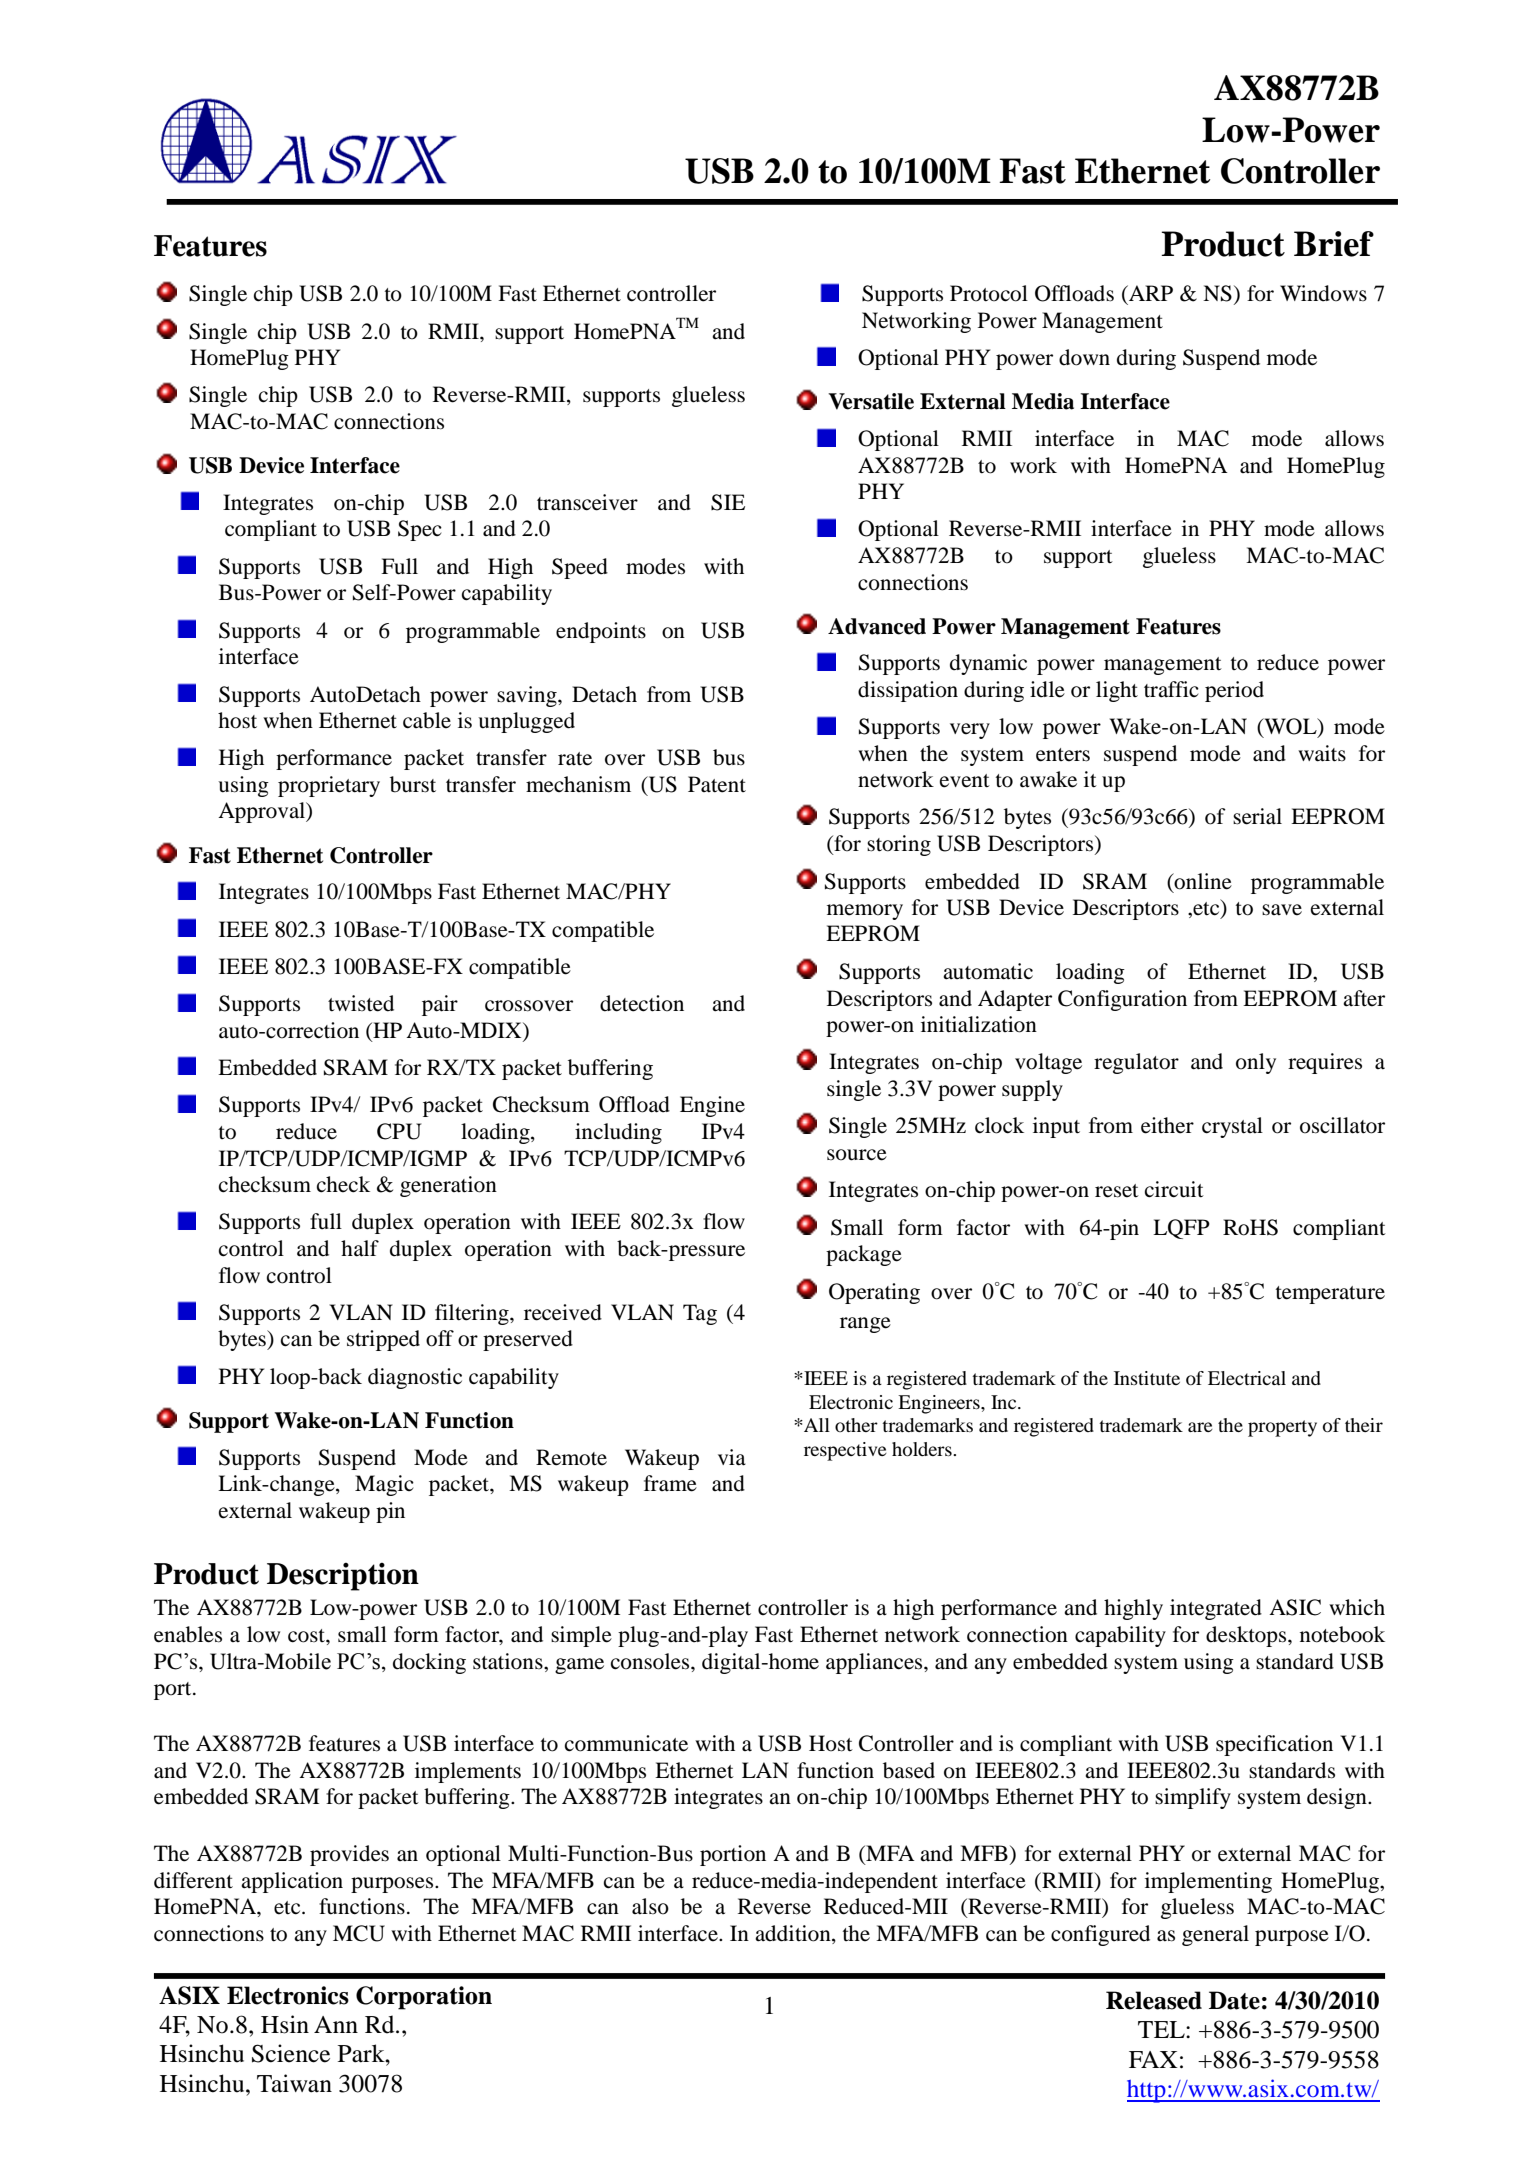 The image size is (1527, 2160). What do you see at coordinates (1174, 1189) in the screenshot?
I see `circuit` at bounding box center [1174, 1189].
